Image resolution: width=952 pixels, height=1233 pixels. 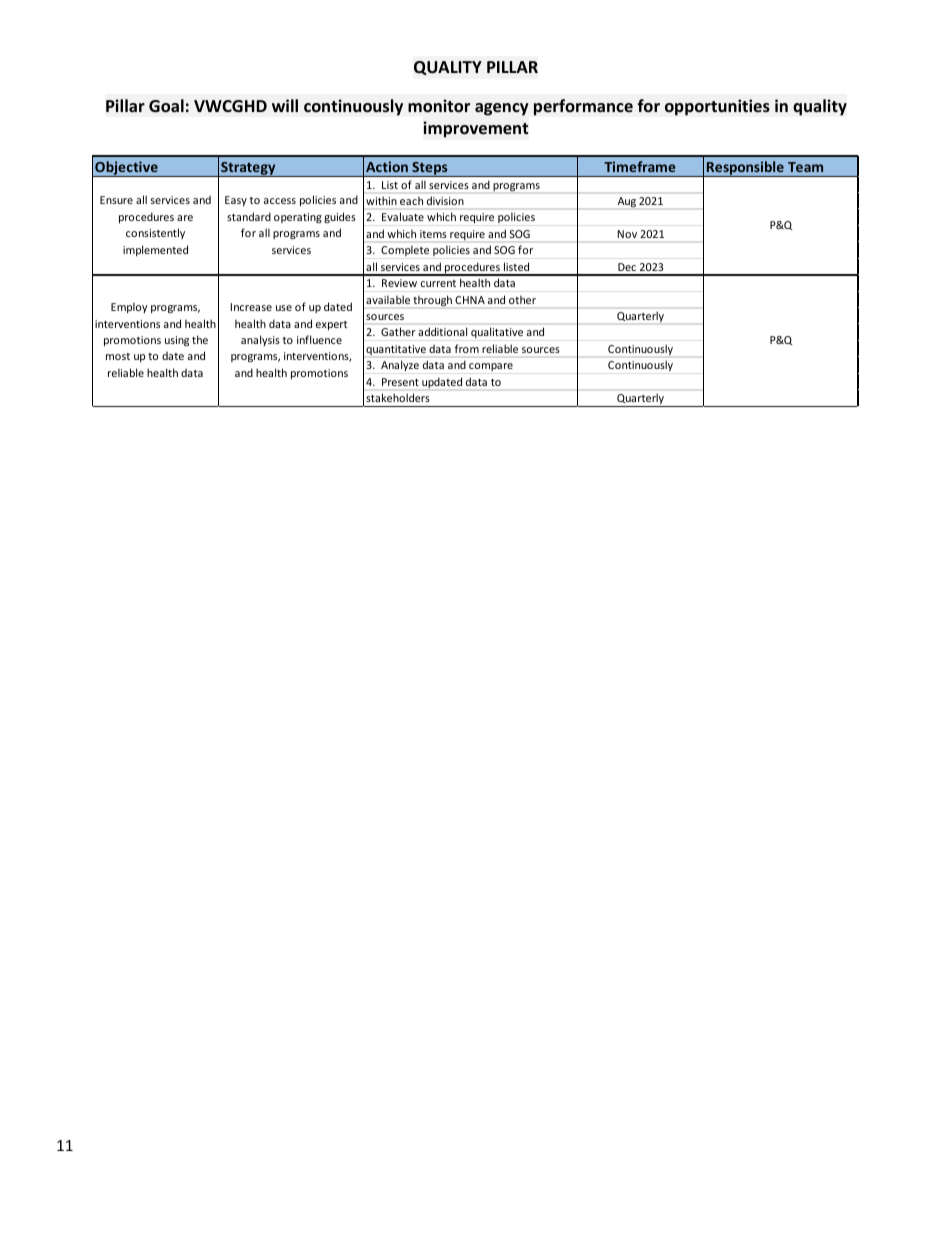 What do you see at coordinates (627, 202) in the screenshot?
I see `Aug` at bounding box center [627, 202].
